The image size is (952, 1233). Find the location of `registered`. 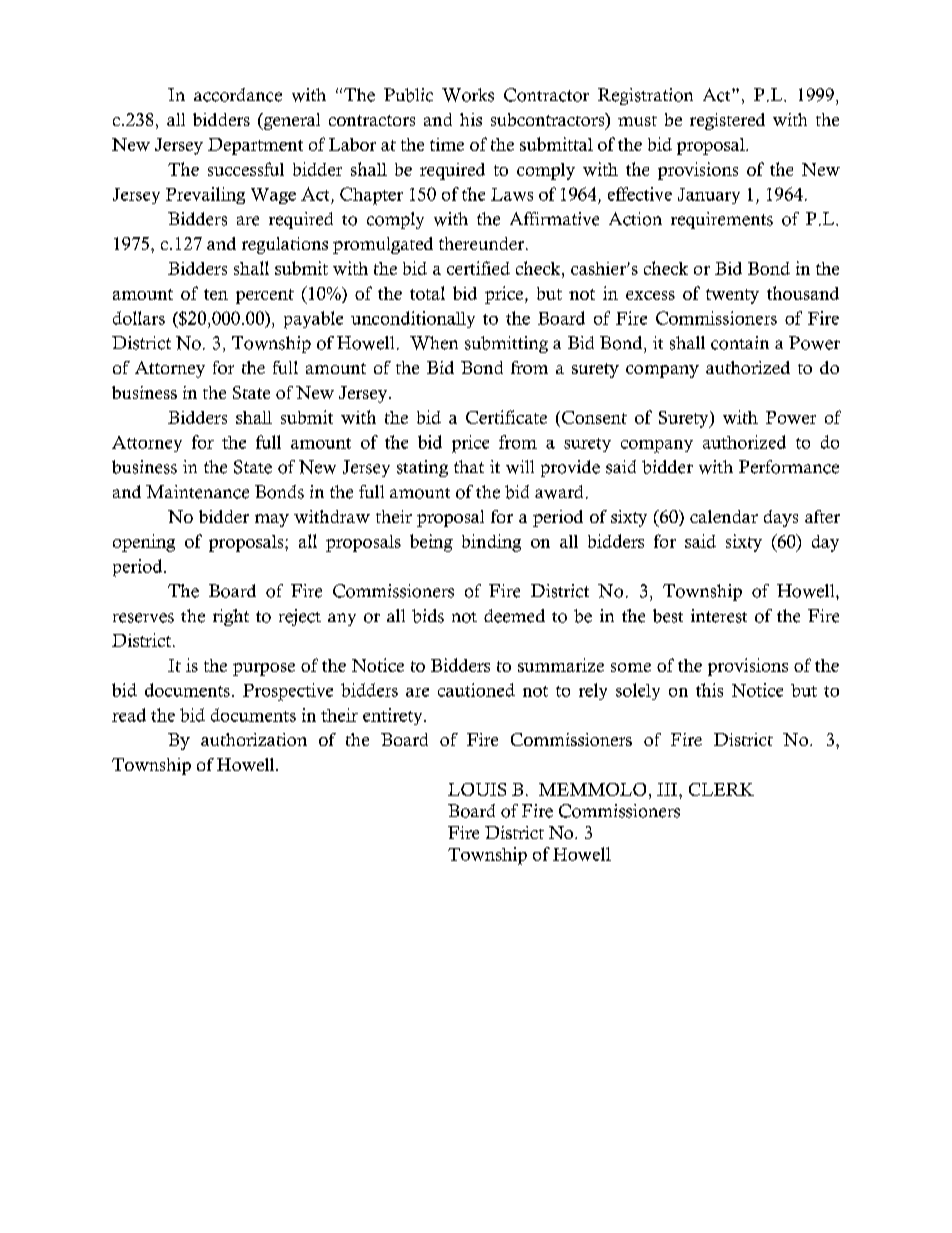

registered is located at coordinates (727, 121).
